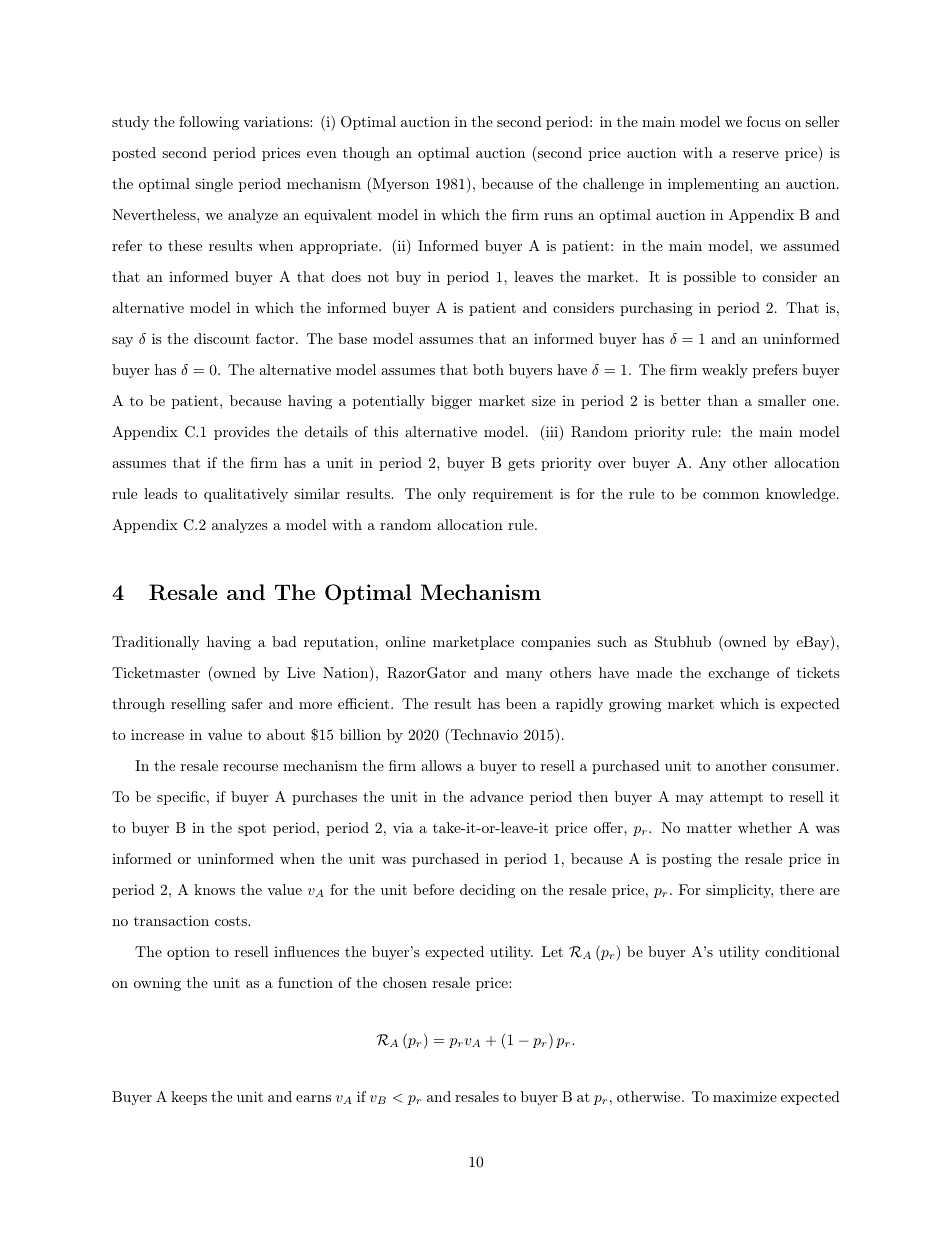 The image size is (952, 1233). What do you see at coordinates (406, 641) in the screenshot?
I see `online` at bounding box center [406, 641].
